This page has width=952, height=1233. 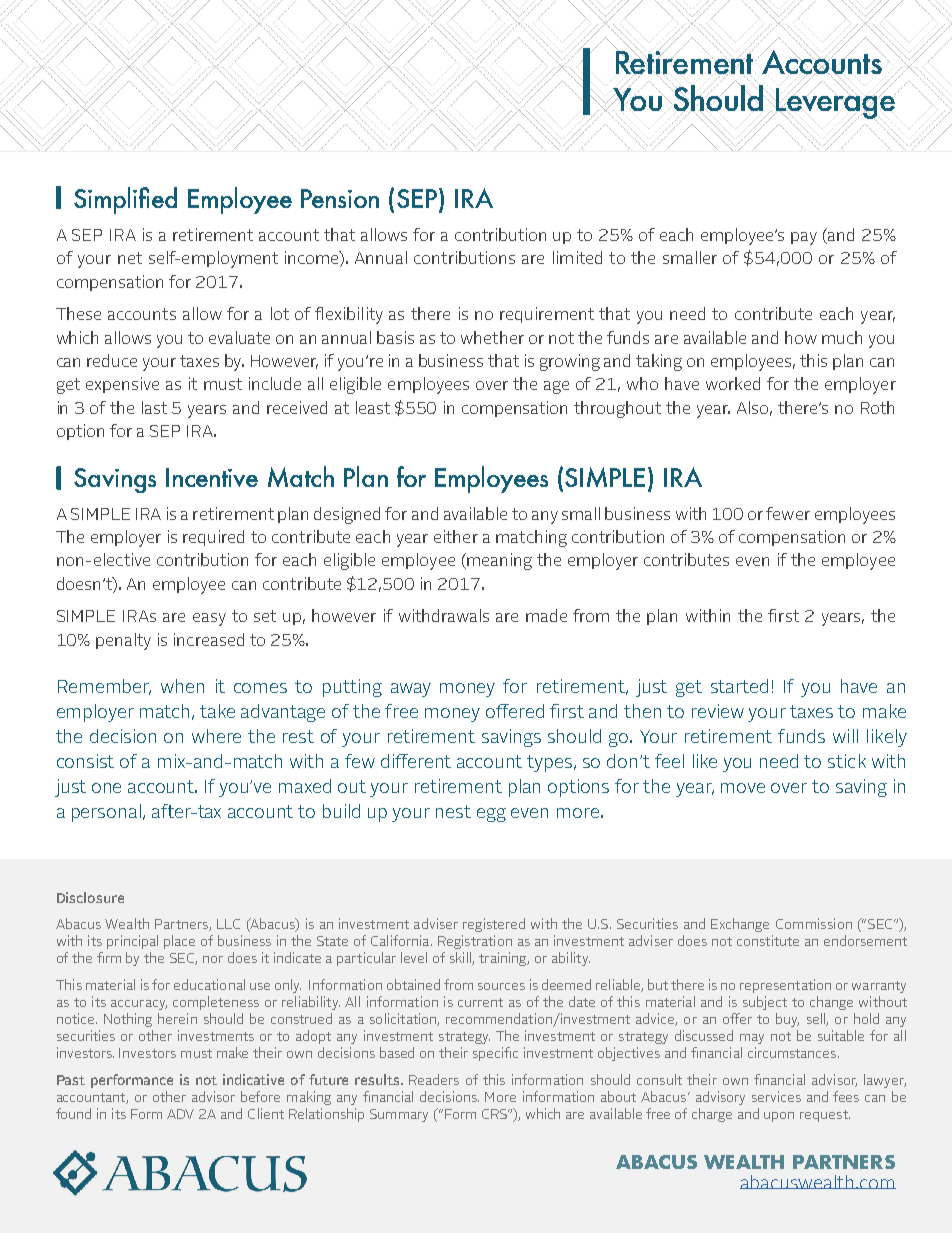 What do you see at coordinates (340, 198) in the page?
I see `Pension` at bounding box center [340, 198].
